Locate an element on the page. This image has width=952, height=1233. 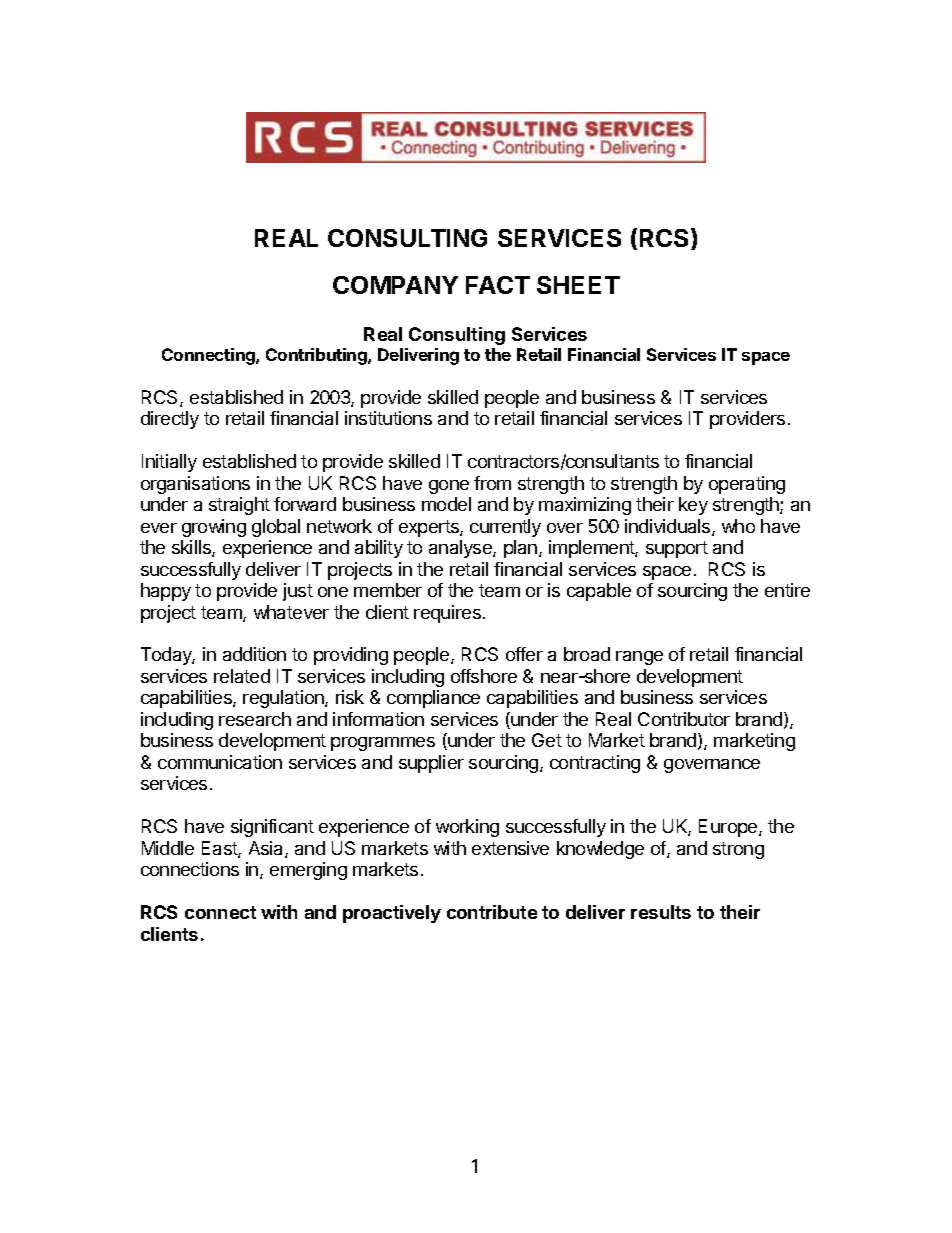
Contributing is located at coordinates (317, 356).
